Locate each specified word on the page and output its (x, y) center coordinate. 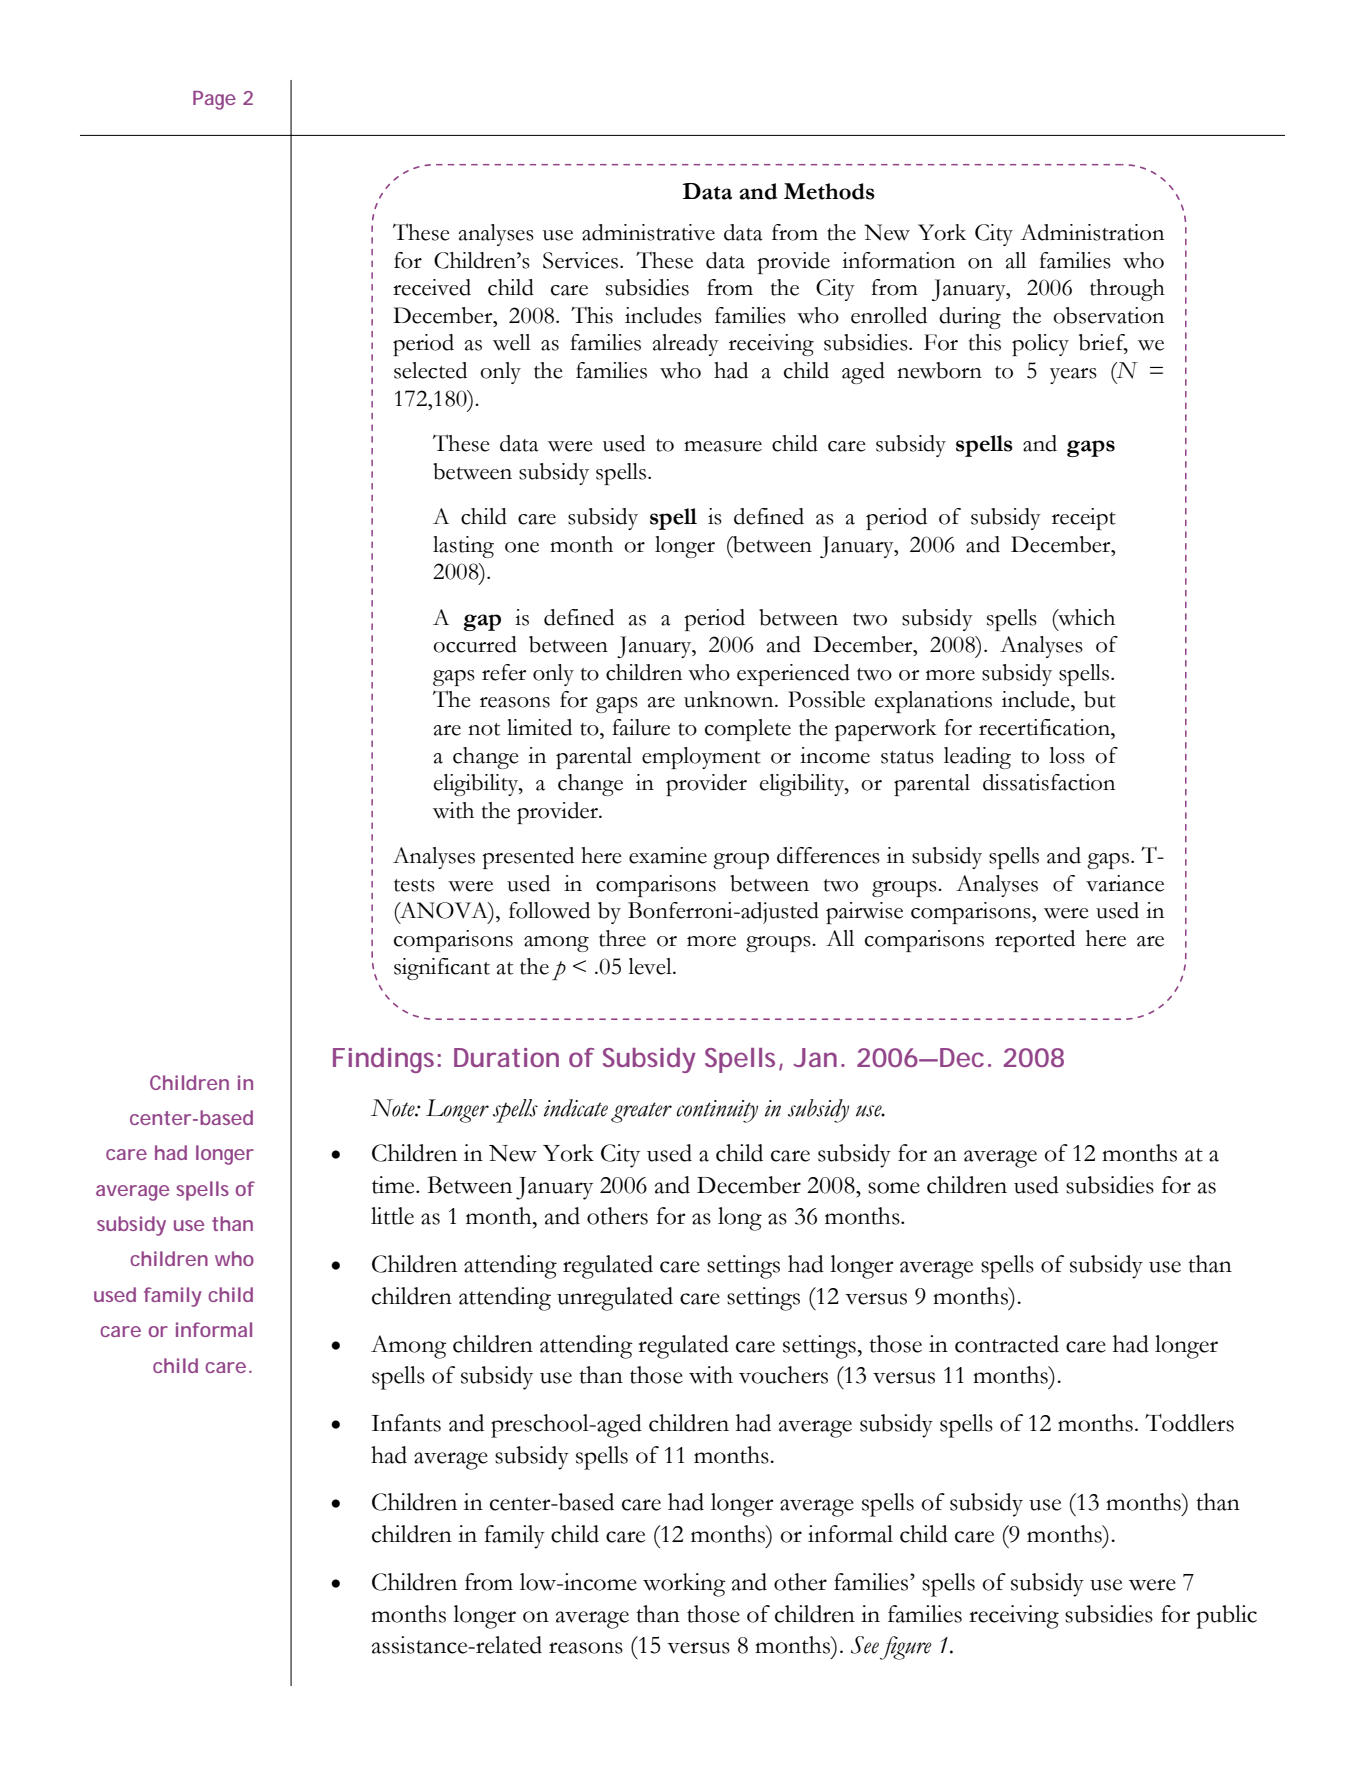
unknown (730, 699)
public (1227, 1617)
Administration (1092, 232)
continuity (717, 1111)
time (394, 1185)
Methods (829, 191)
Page (214, 100)
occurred (475, 644)
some (894, 1188)
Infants (406, 1423)
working (684, 1585)
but (1100, 699)
